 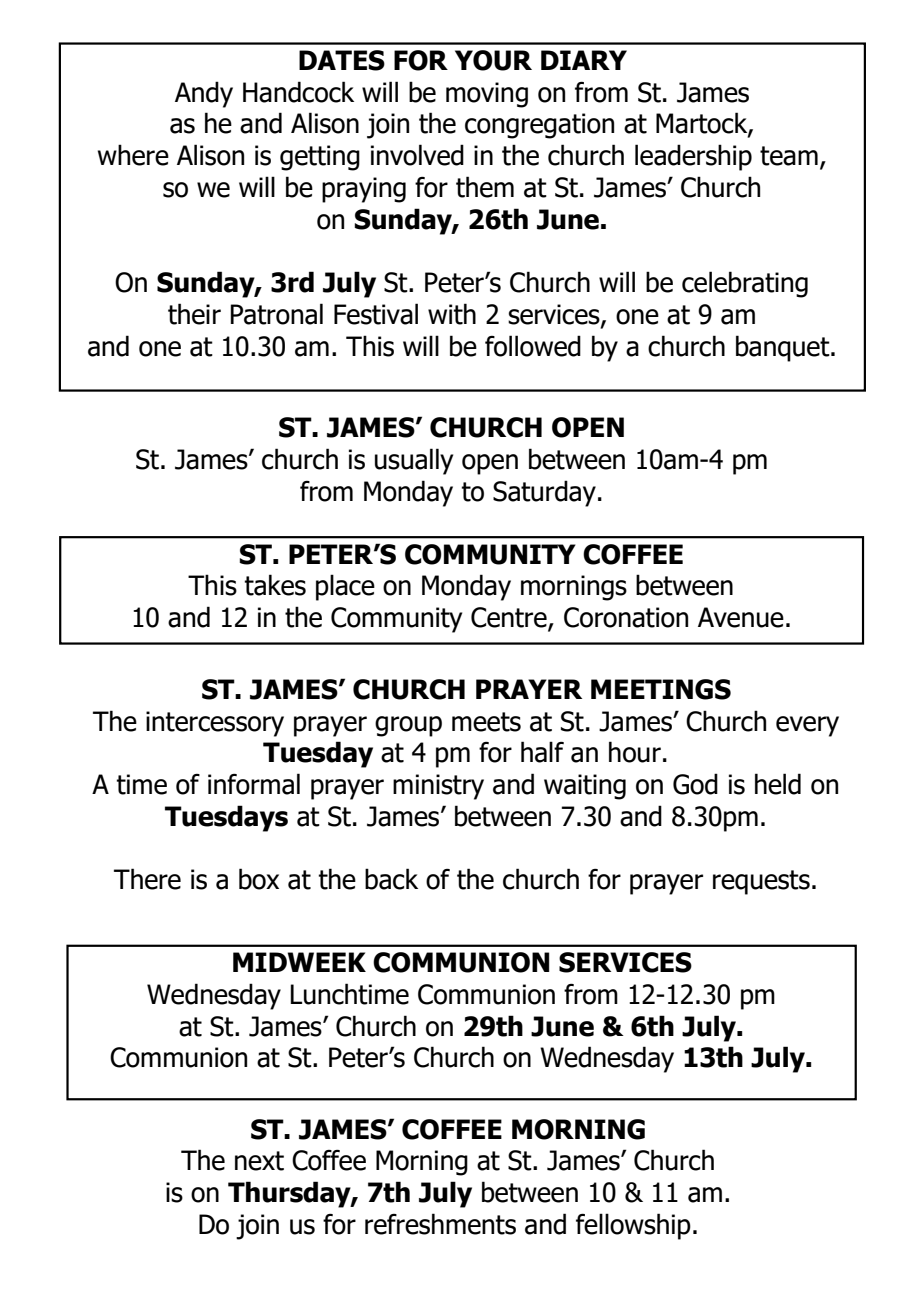 I want to click on next, so click(x=259, y=1161).
